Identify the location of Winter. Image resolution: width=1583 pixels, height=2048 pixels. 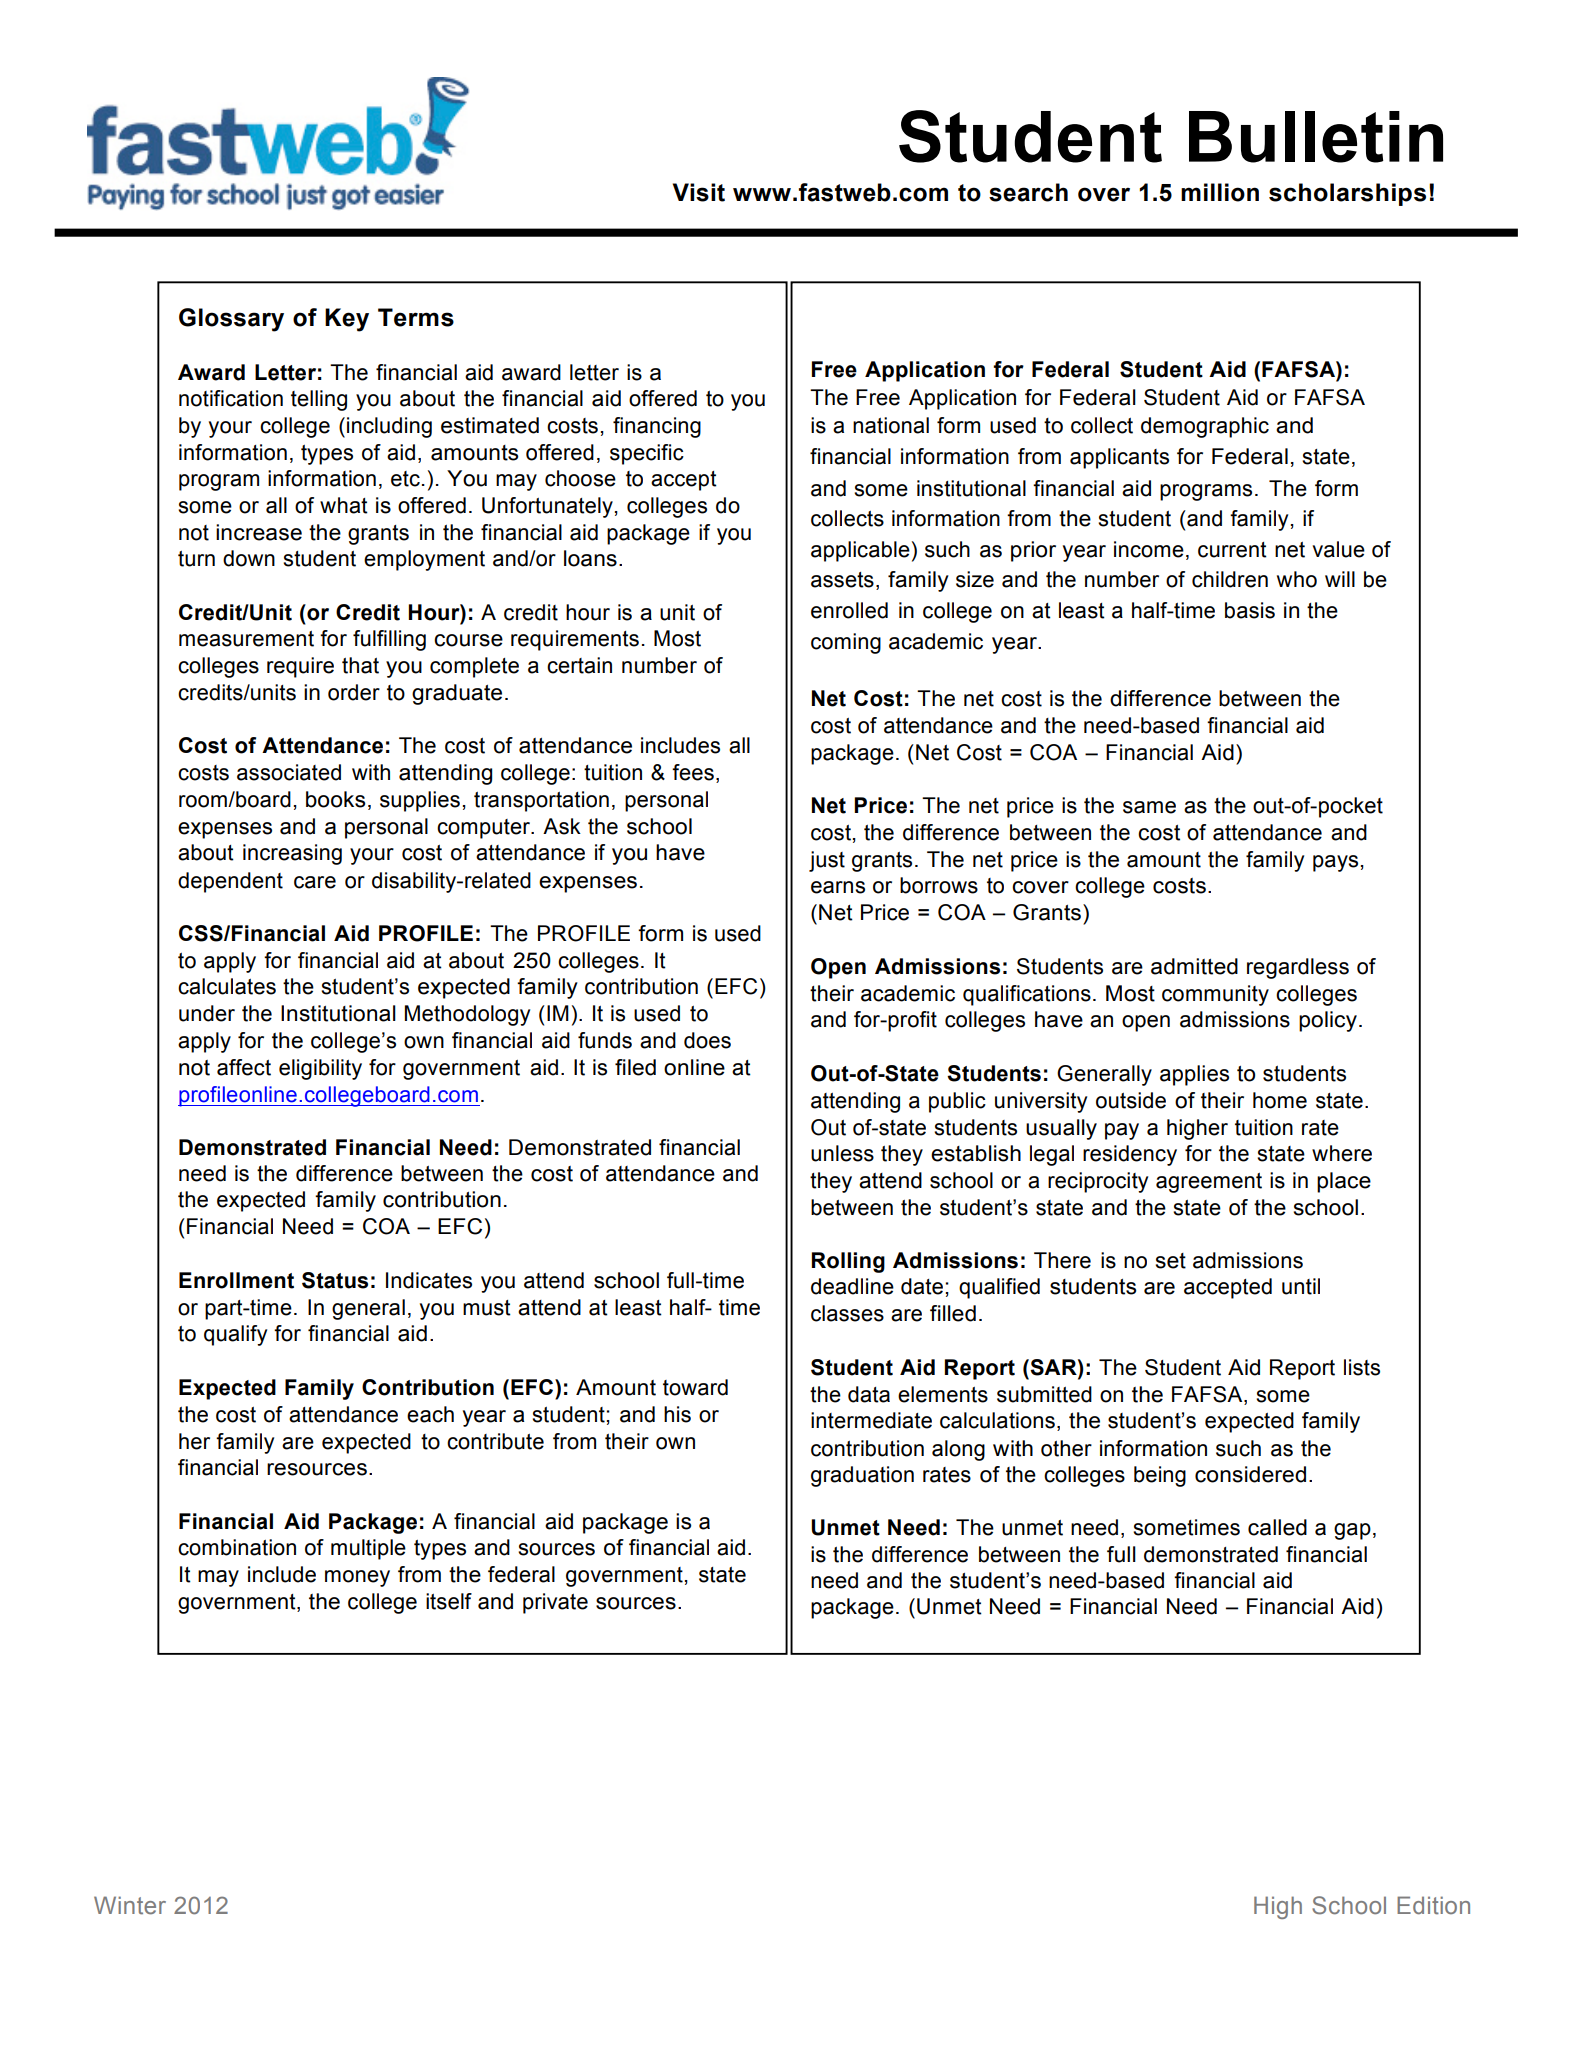
(130, 1905).
